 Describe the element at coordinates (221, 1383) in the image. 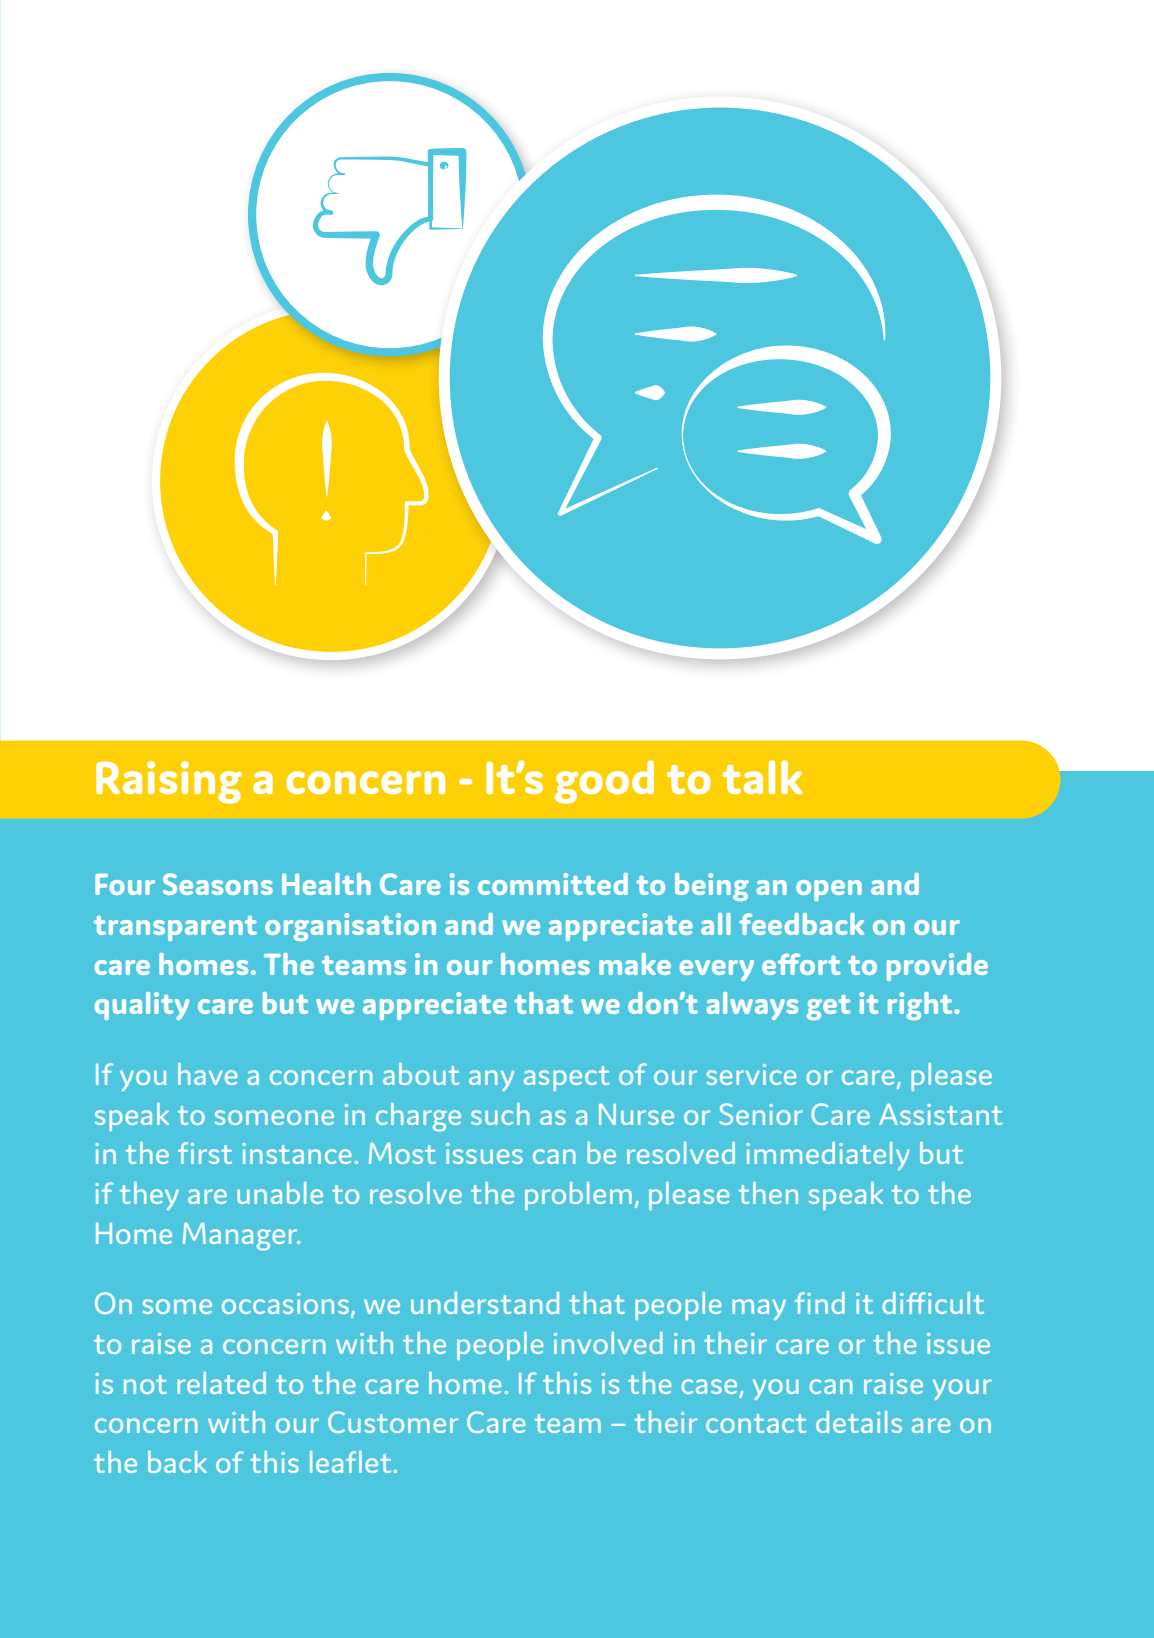

I see `related` at that location.
